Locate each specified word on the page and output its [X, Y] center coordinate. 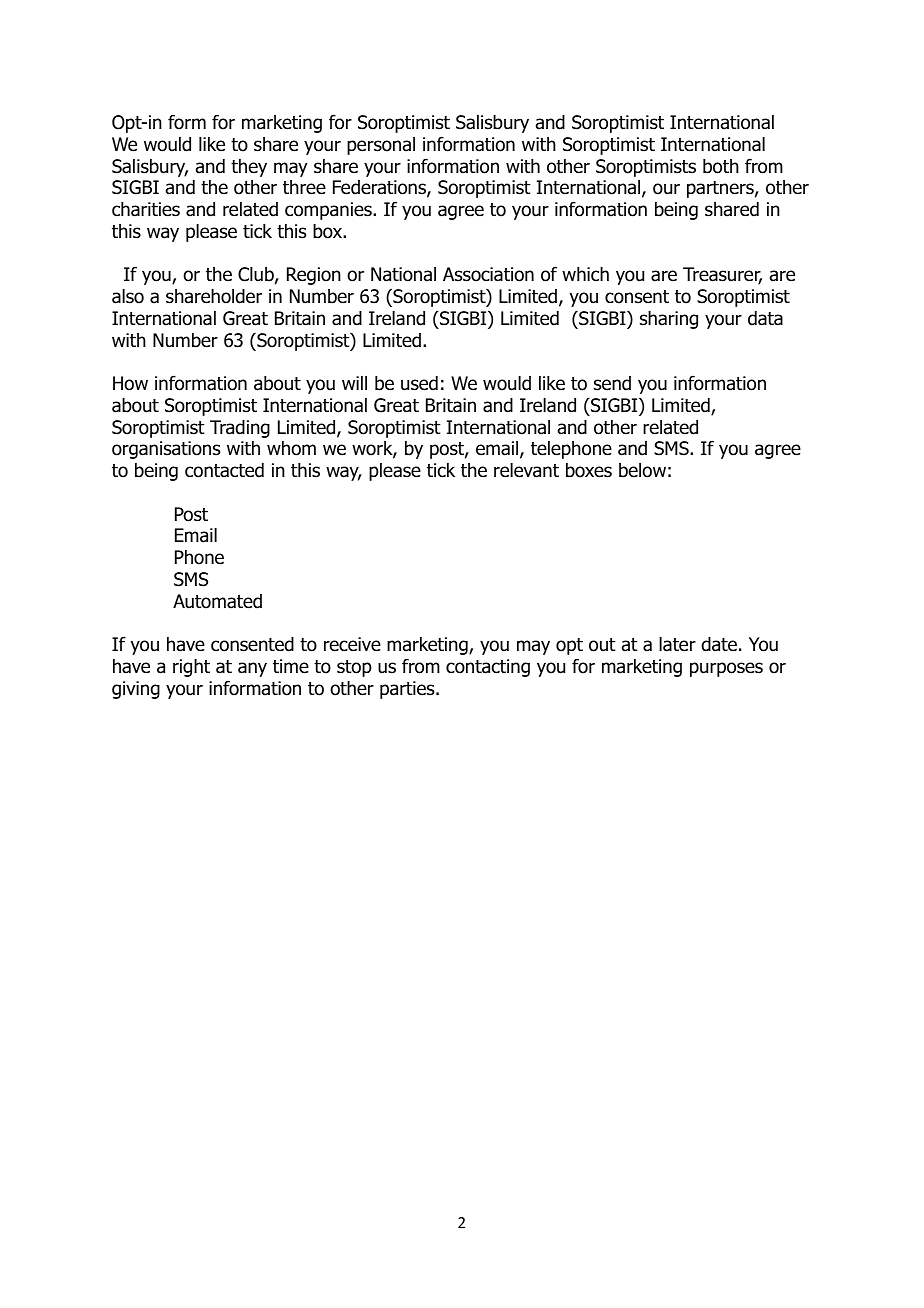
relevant [526, 470]
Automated [217, 601]
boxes [589, 470]
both [721, 166]
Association [488, 274]
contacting [488, 668]
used [419, 383]
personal [381, 146]
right [191, 668]
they [249, 168]
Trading [240, 429]
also [128, 296]
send [612, 383]
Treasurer [722, 276]
